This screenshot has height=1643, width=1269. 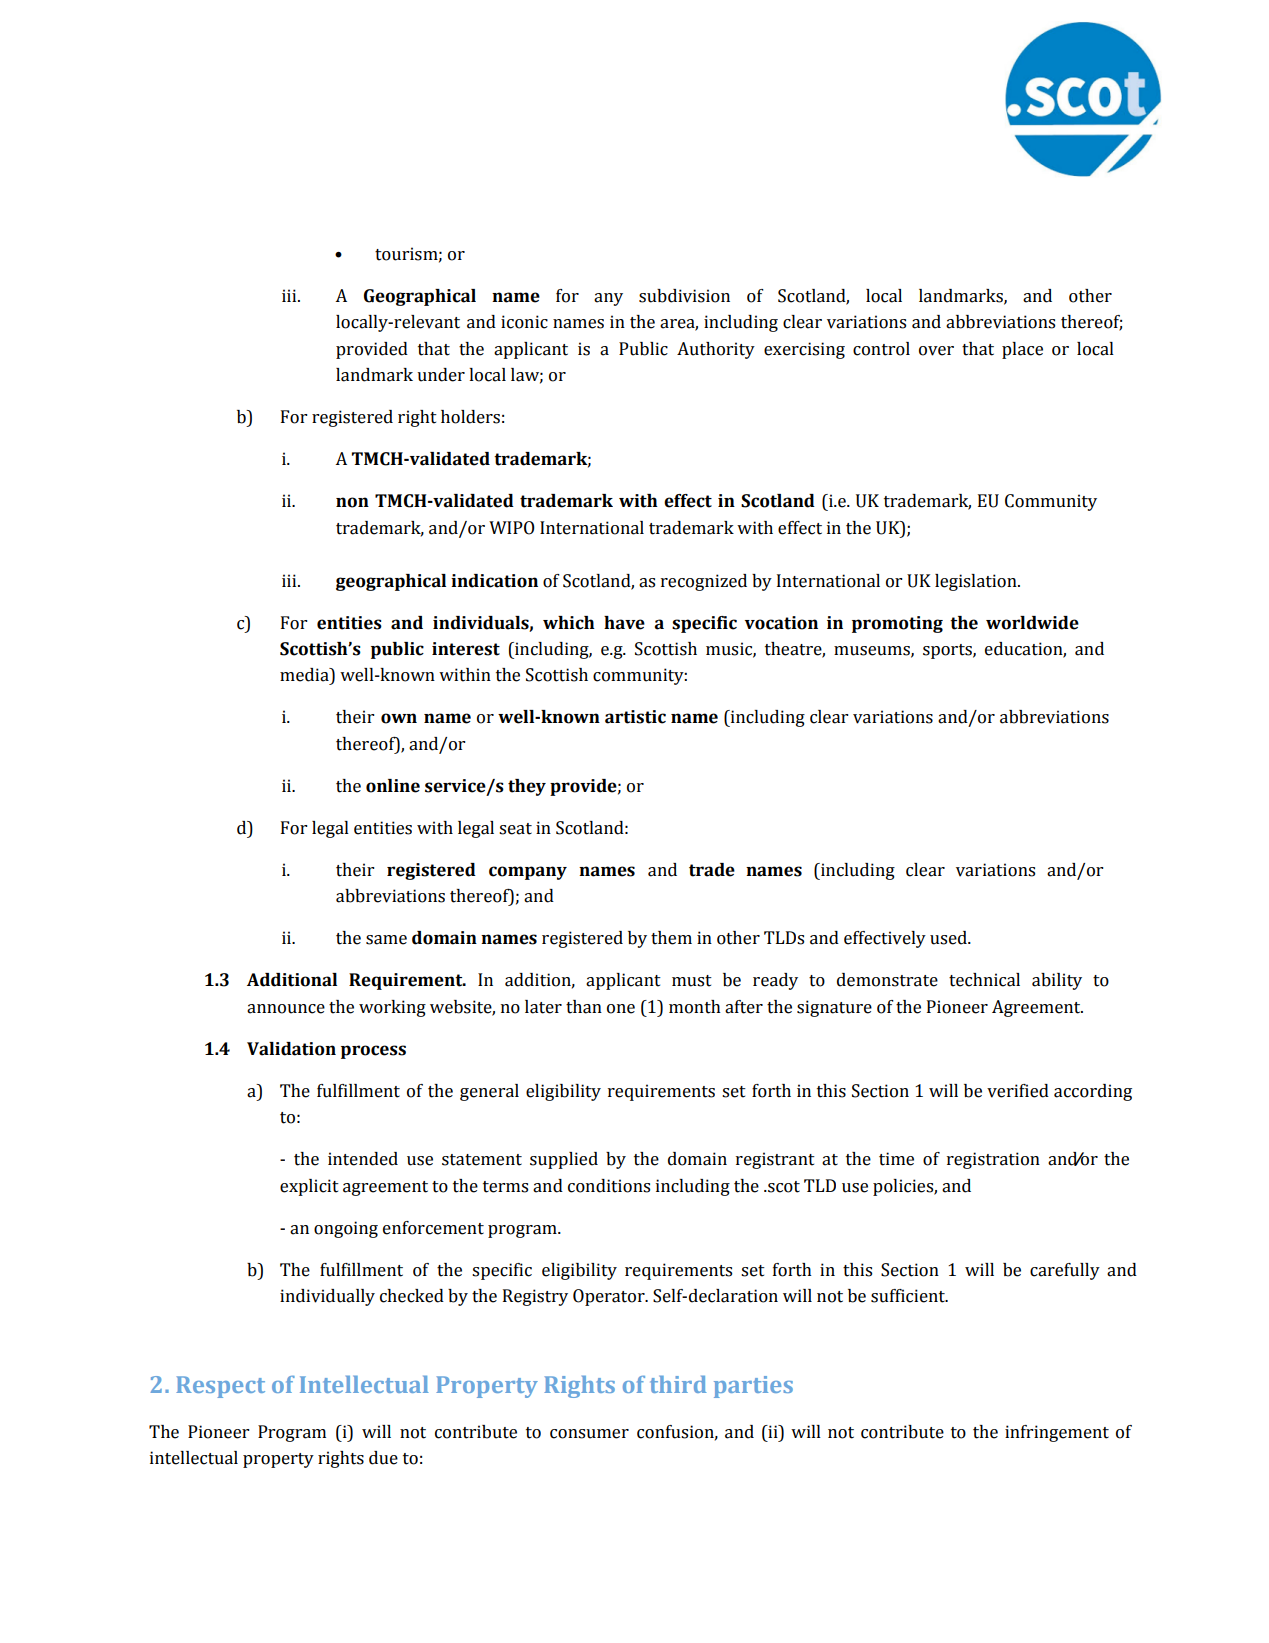 What do you see at coordinates (291, 1049) in the screenshot?
I see `Validation` at bounding box center [291, 1049].
